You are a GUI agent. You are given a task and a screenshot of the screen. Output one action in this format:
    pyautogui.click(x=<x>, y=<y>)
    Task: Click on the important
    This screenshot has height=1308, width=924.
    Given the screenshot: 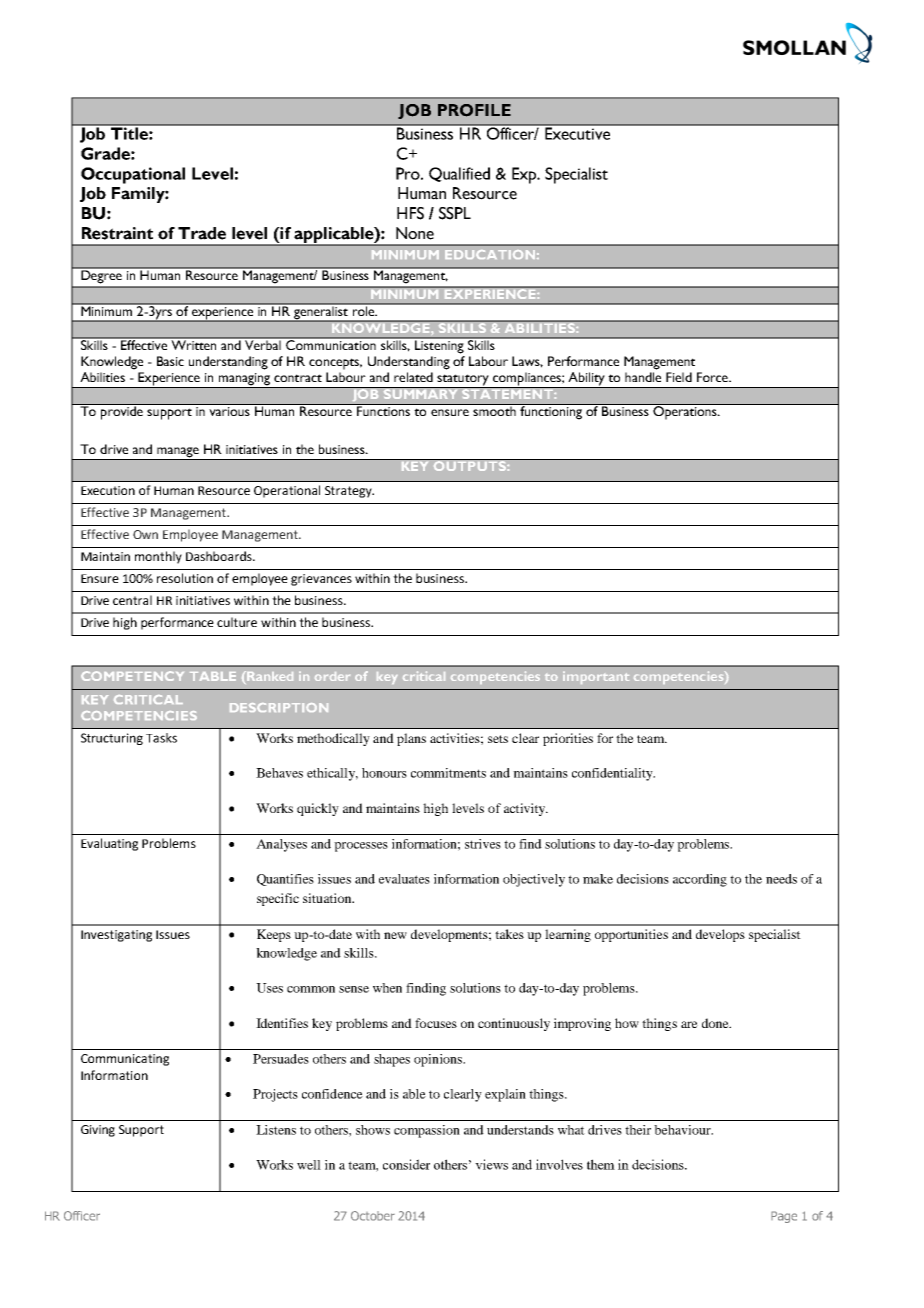 What is the action you would take?
    pyautogui.click(x=596, y=678)
